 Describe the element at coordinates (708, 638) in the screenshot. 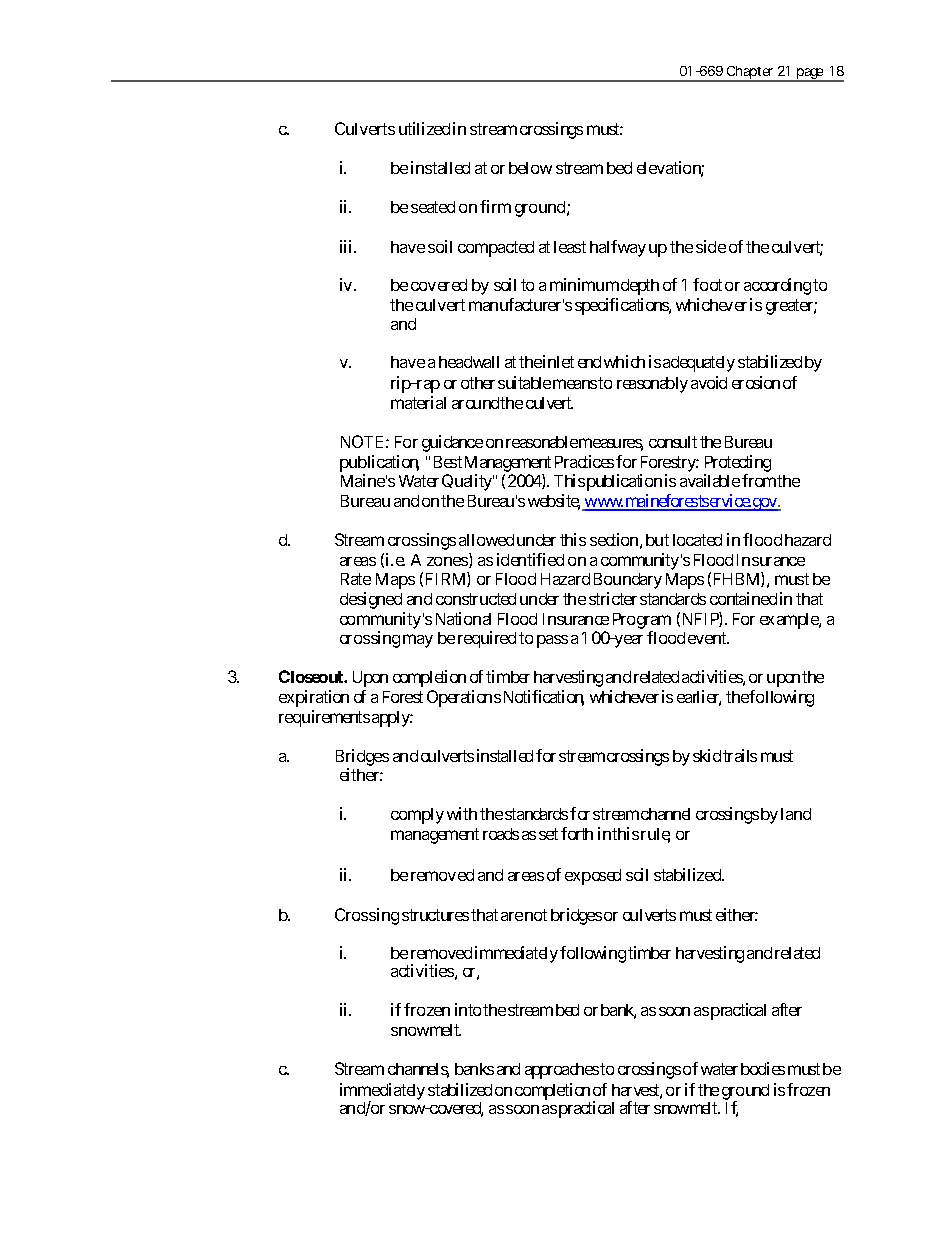

I see `event` at that location.
